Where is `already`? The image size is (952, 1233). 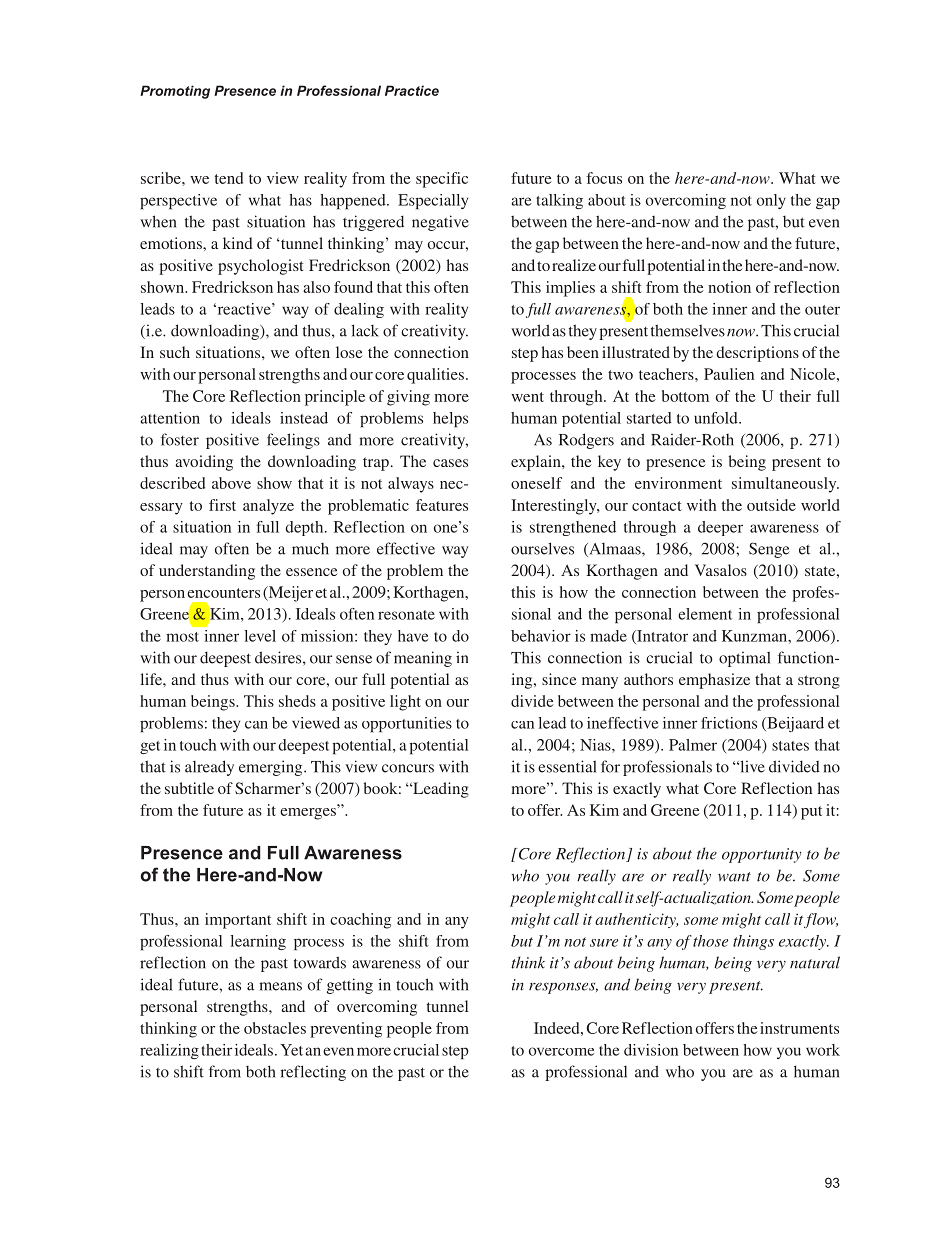 already is located at coordinates (209, 768).
